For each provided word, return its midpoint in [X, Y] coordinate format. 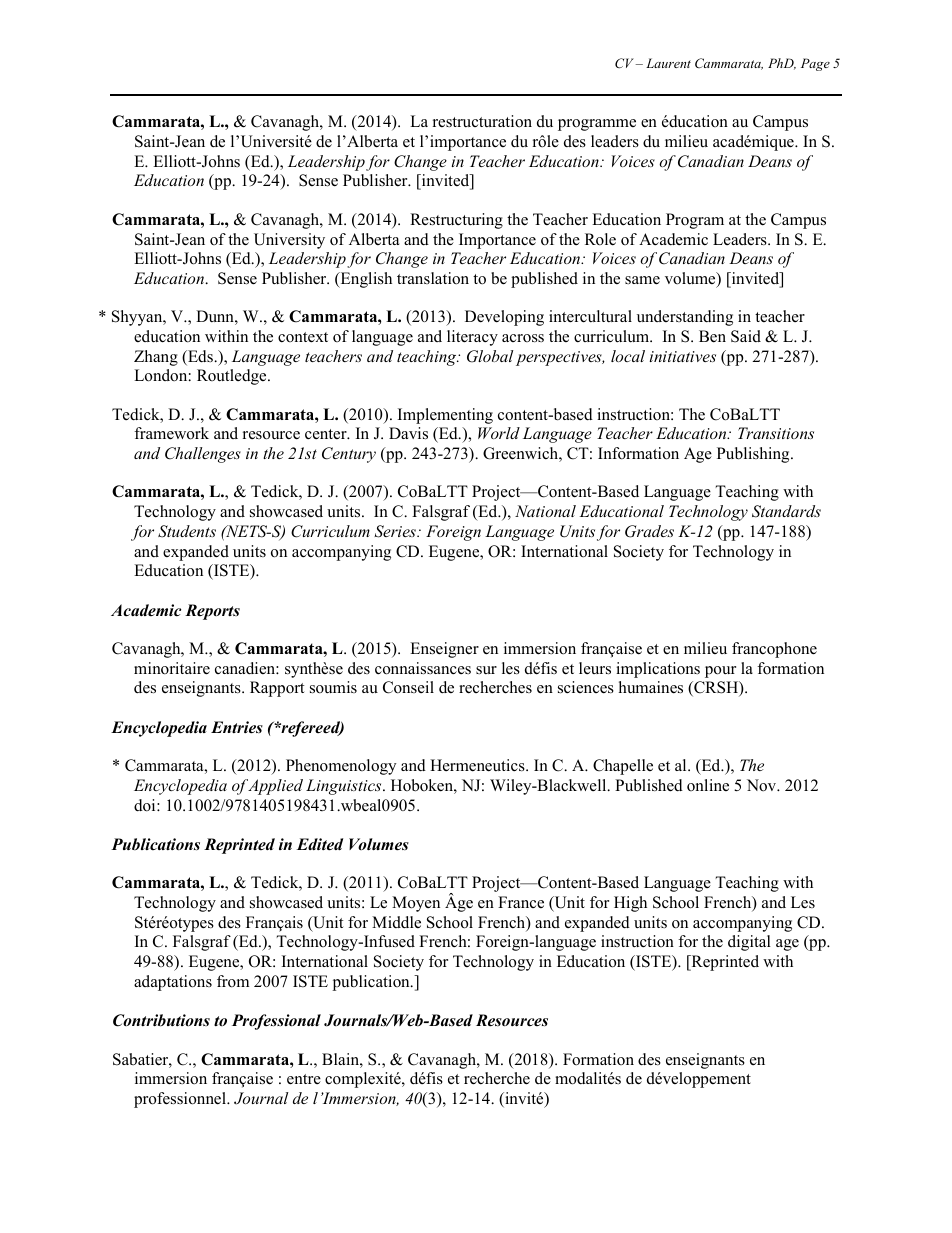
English [365, 280]
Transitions [776, 433]
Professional [276, 1022]
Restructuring [456, 221]
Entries [237, 727]
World [499, 433]
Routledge [233, 377]
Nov [763, 785]
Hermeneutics [478, 765]
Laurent [668, 63]
